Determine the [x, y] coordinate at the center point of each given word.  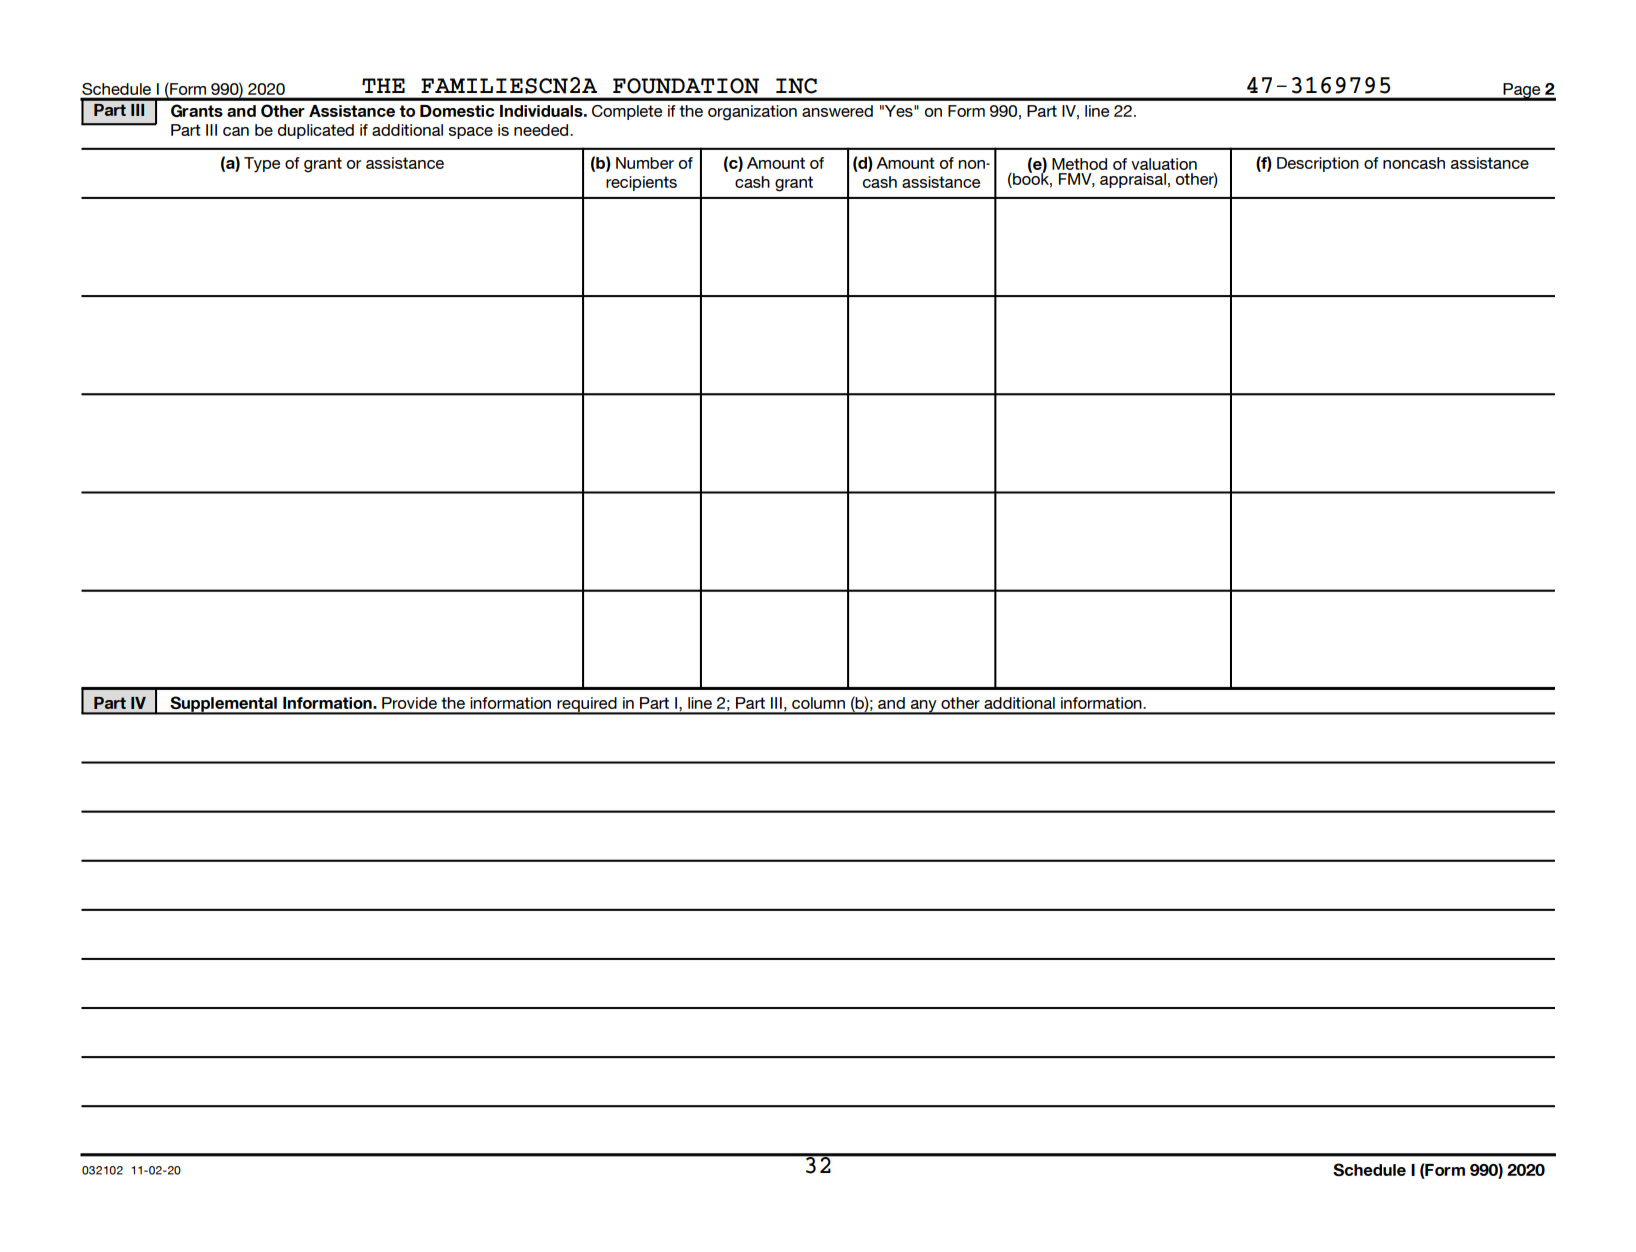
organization [752, 113]
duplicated [316, 131]
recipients [641, 183]
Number [645, 163]
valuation [1164, 164]
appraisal [1133, 180]
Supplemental [223, 705]
